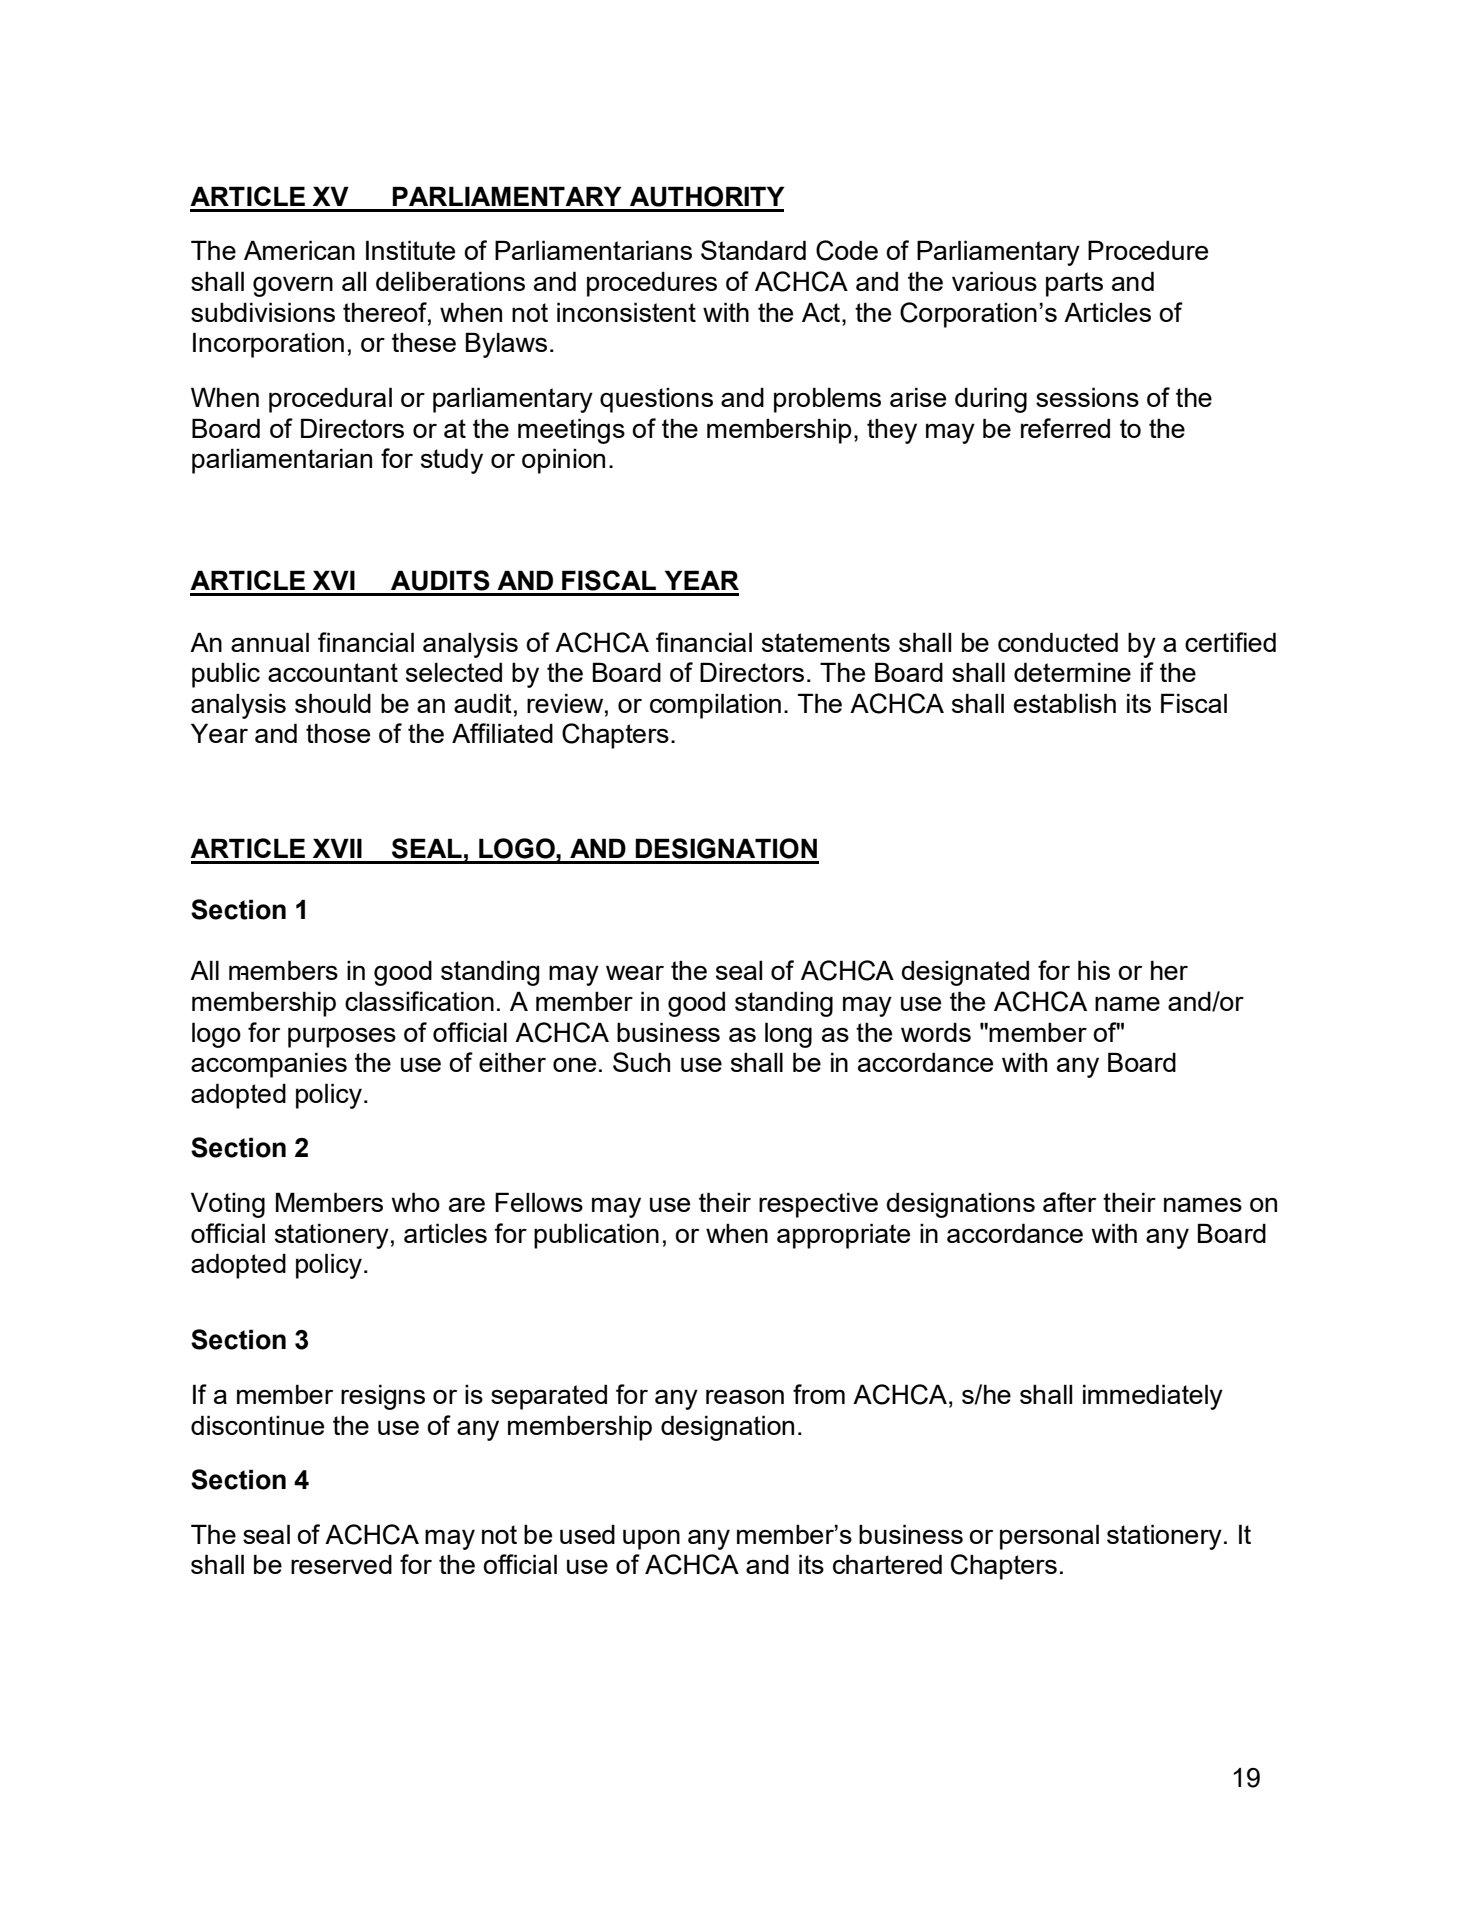 This image has width=1478, height=1913. Describe the element at coordinates (337, 848) in the image. I see `XVII` at that location.
